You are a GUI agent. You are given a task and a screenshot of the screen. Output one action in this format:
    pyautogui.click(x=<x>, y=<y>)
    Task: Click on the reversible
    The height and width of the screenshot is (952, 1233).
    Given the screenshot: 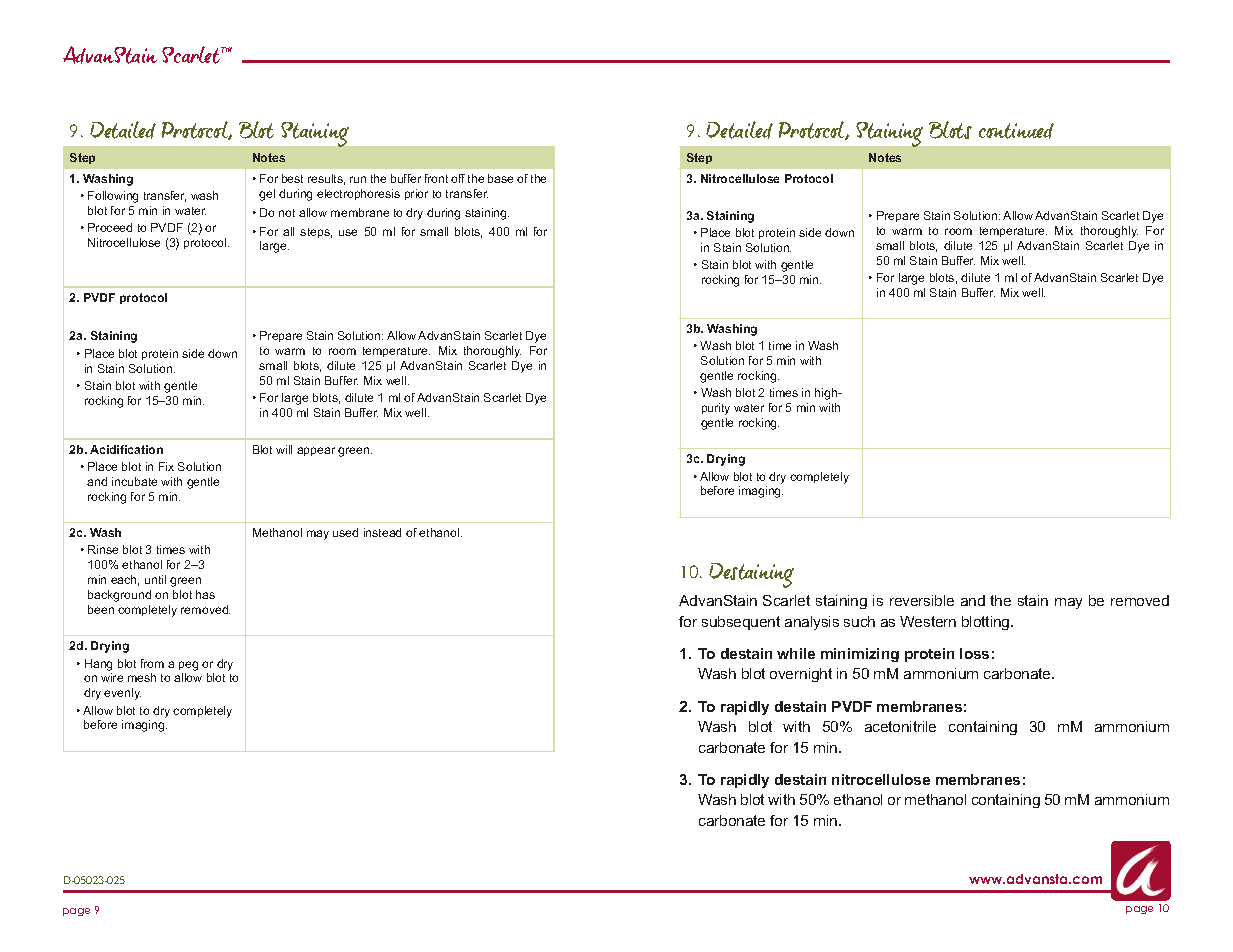 What is the action you would take?
    pyautogui.click(x=922, y=600)
